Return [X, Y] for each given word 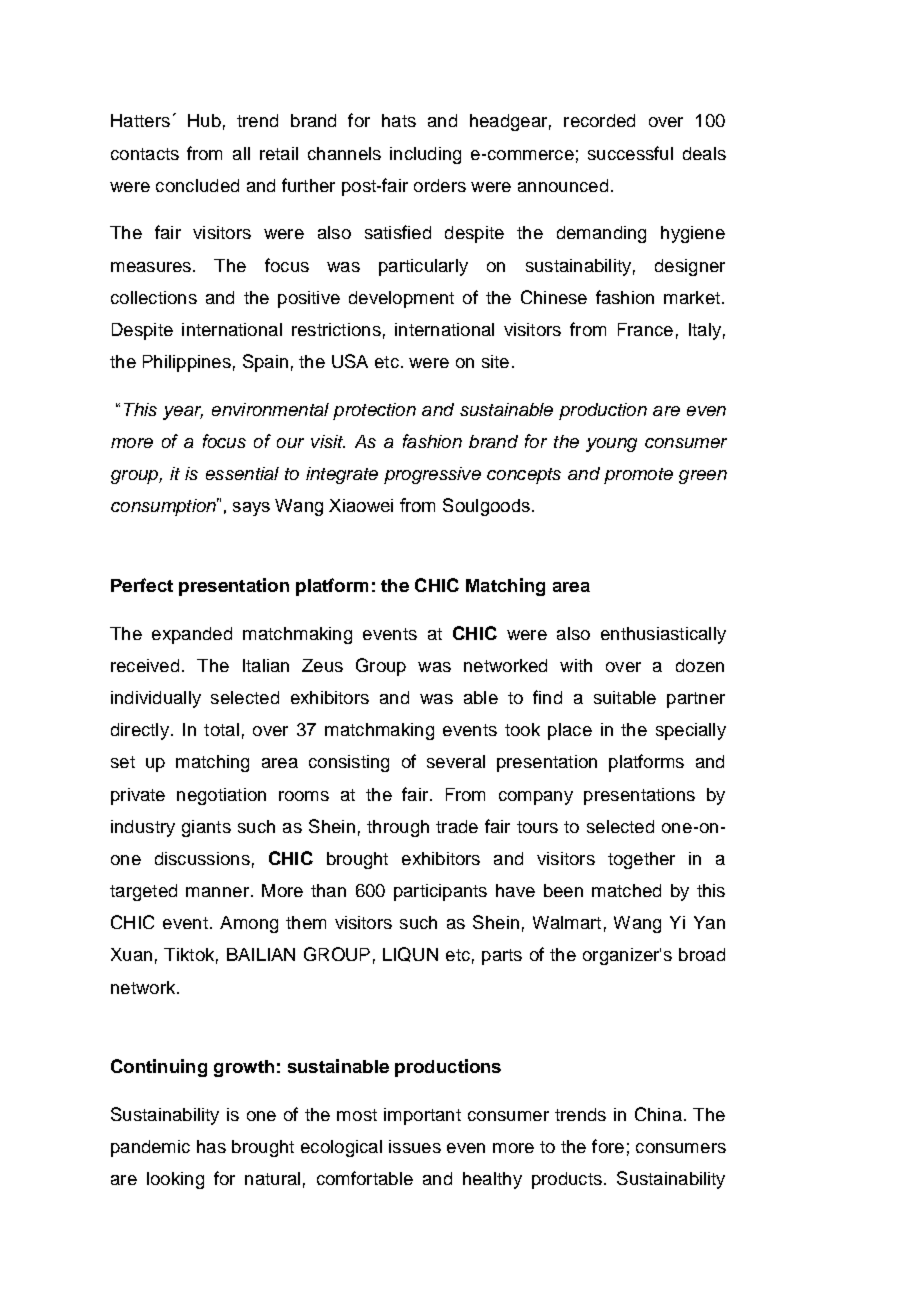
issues [415, 1146]
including [425, 155]
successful [630, 153]
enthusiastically [663, 635]
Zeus [322, 665]
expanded [192, 635]
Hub [204, 120]
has [211, 1146]
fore [608, 1146]
